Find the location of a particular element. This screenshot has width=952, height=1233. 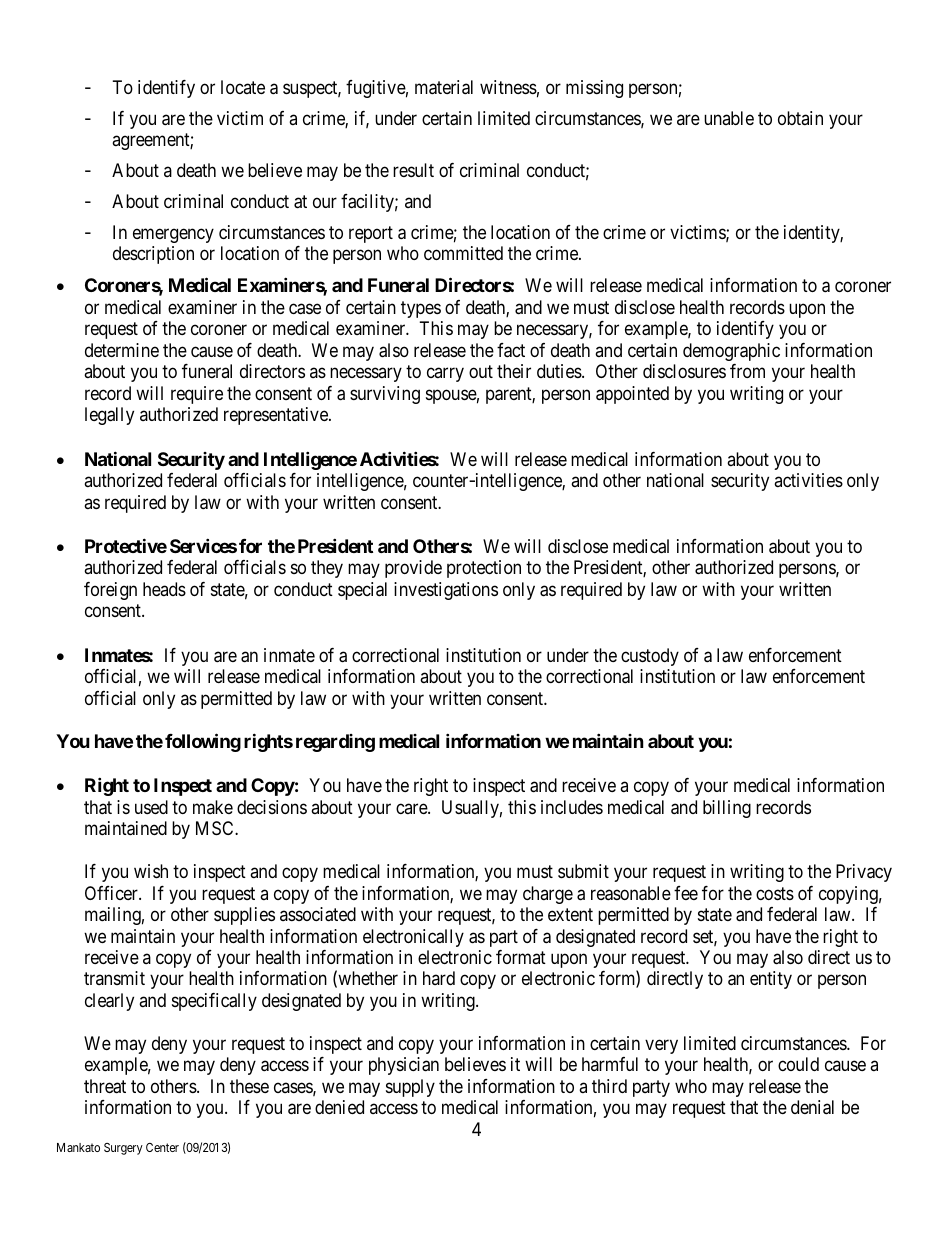

custody is located at coordinates (650, 657).
